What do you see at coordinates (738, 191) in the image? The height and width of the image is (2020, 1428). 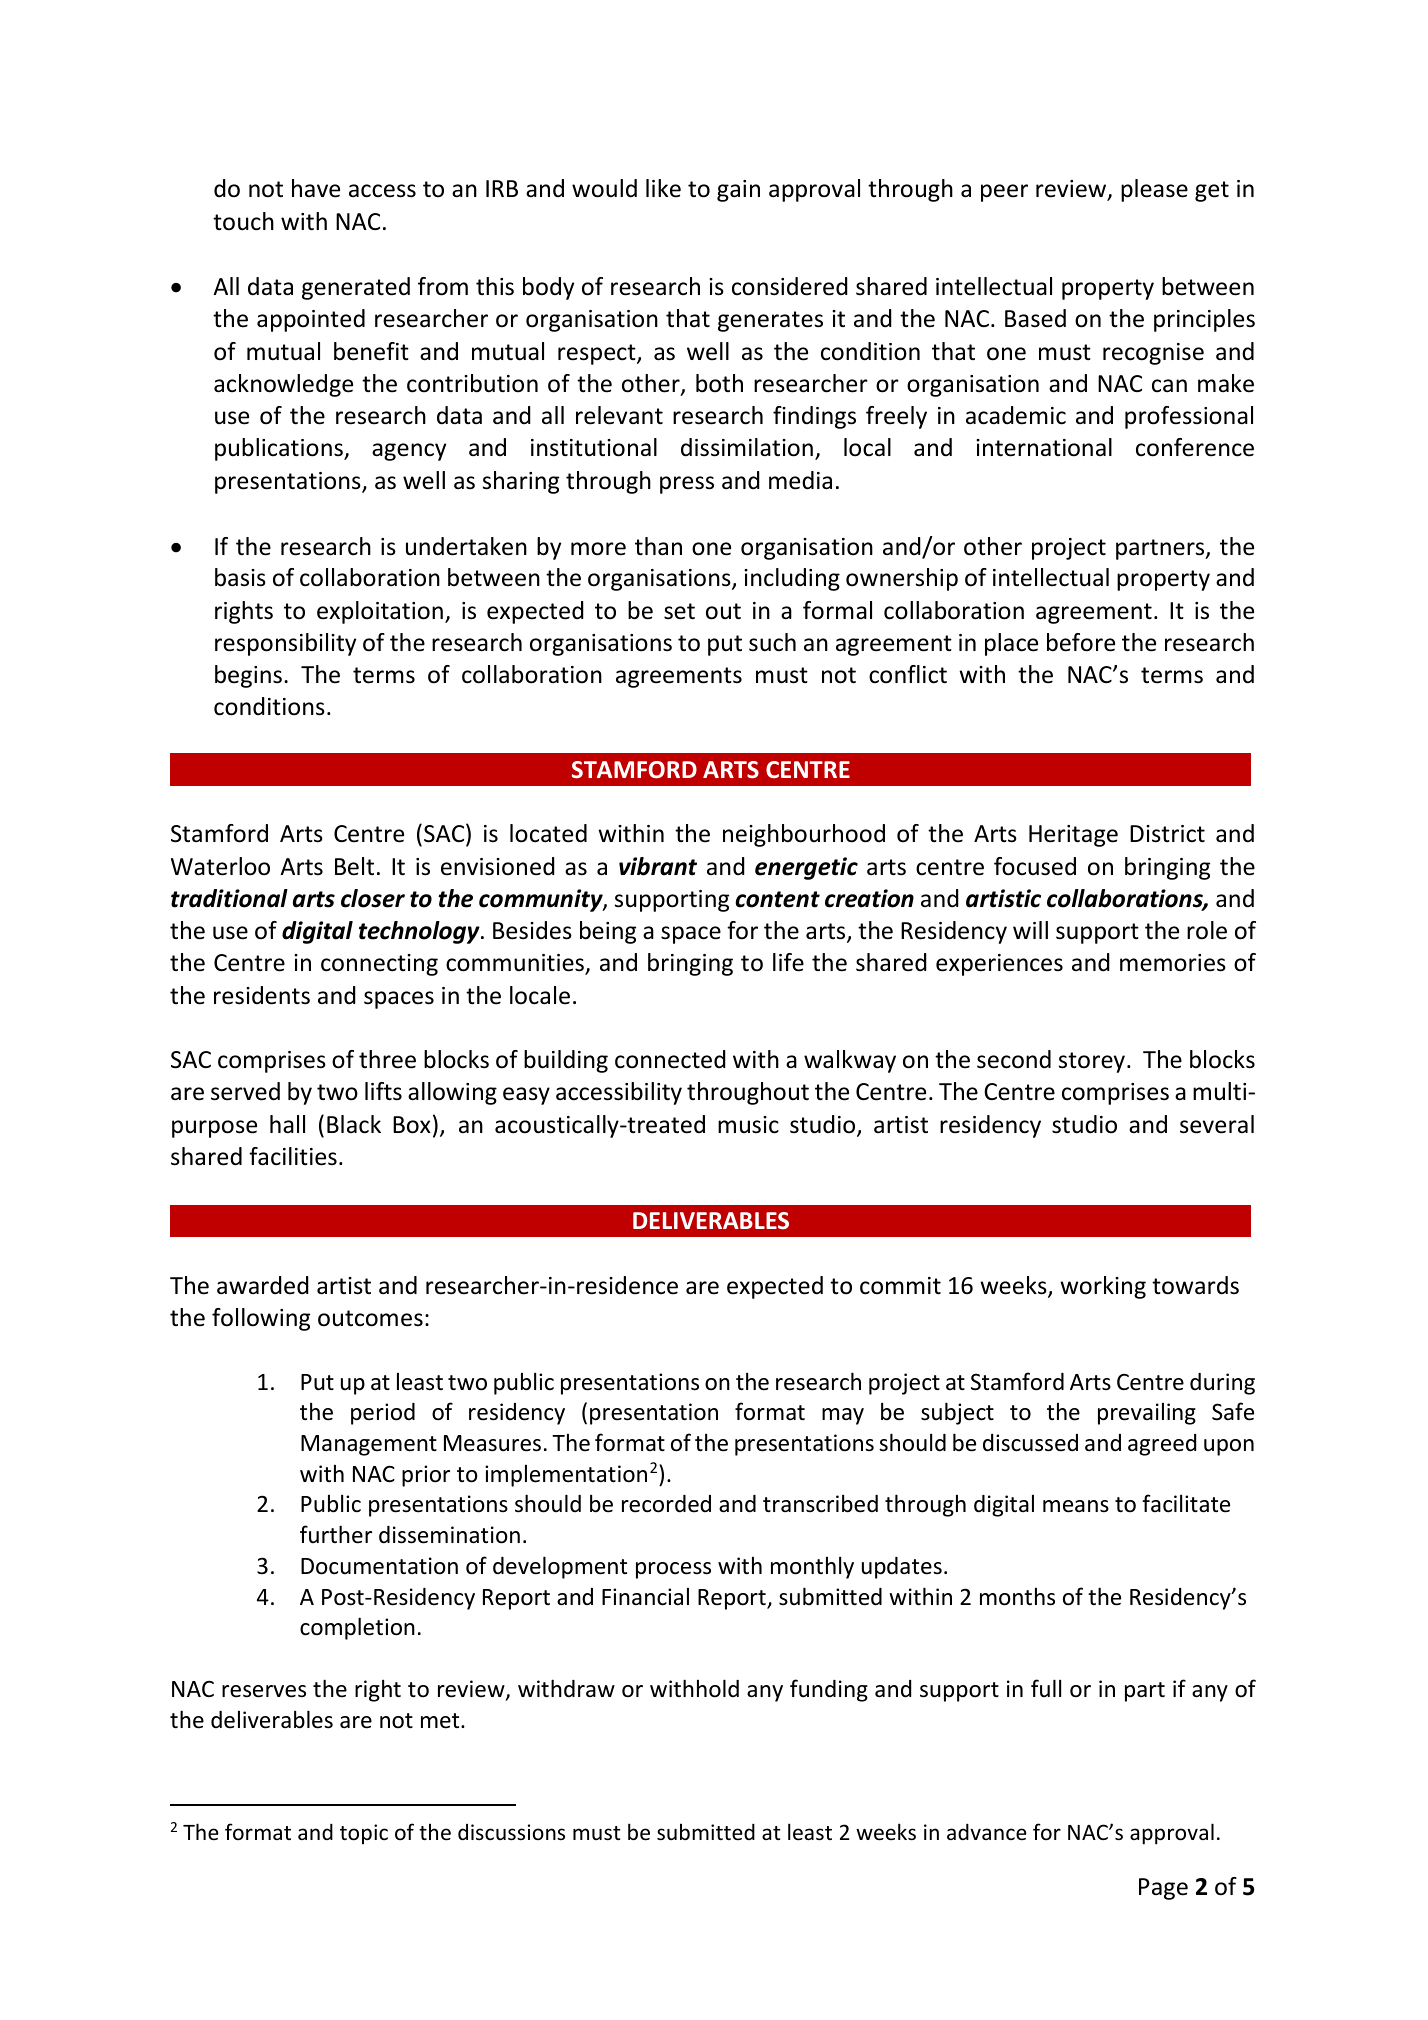 I see `gain` at bounding box center [738, 191].
